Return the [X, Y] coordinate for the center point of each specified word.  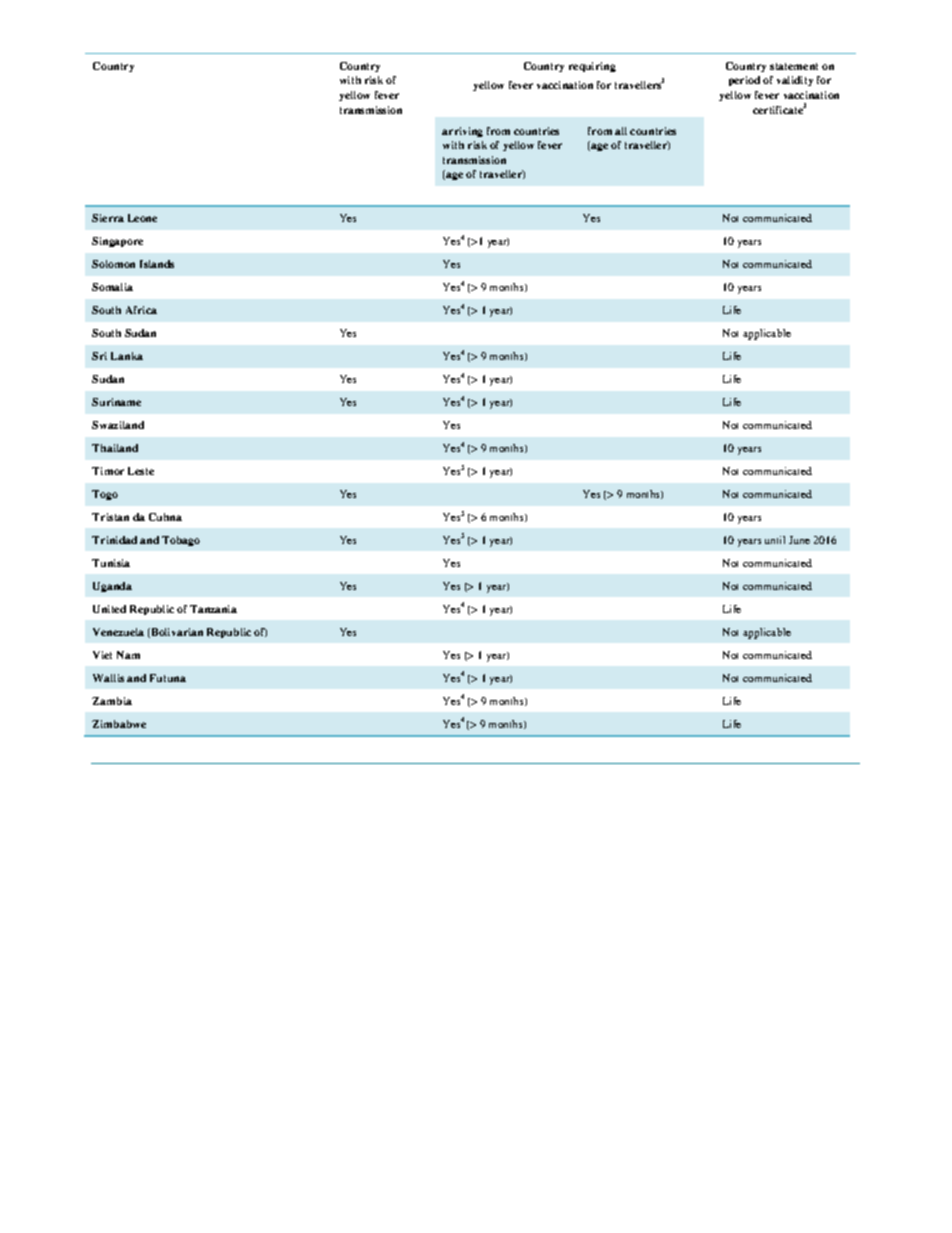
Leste [141, 471]
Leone [142, 218]
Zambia [112, 701]
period [744, 81]
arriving [462, 132]
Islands [157, 264]
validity [795, 81]
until [775, 540]
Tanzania [213, 609]
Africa [141, 310]
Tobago [181, 541]
